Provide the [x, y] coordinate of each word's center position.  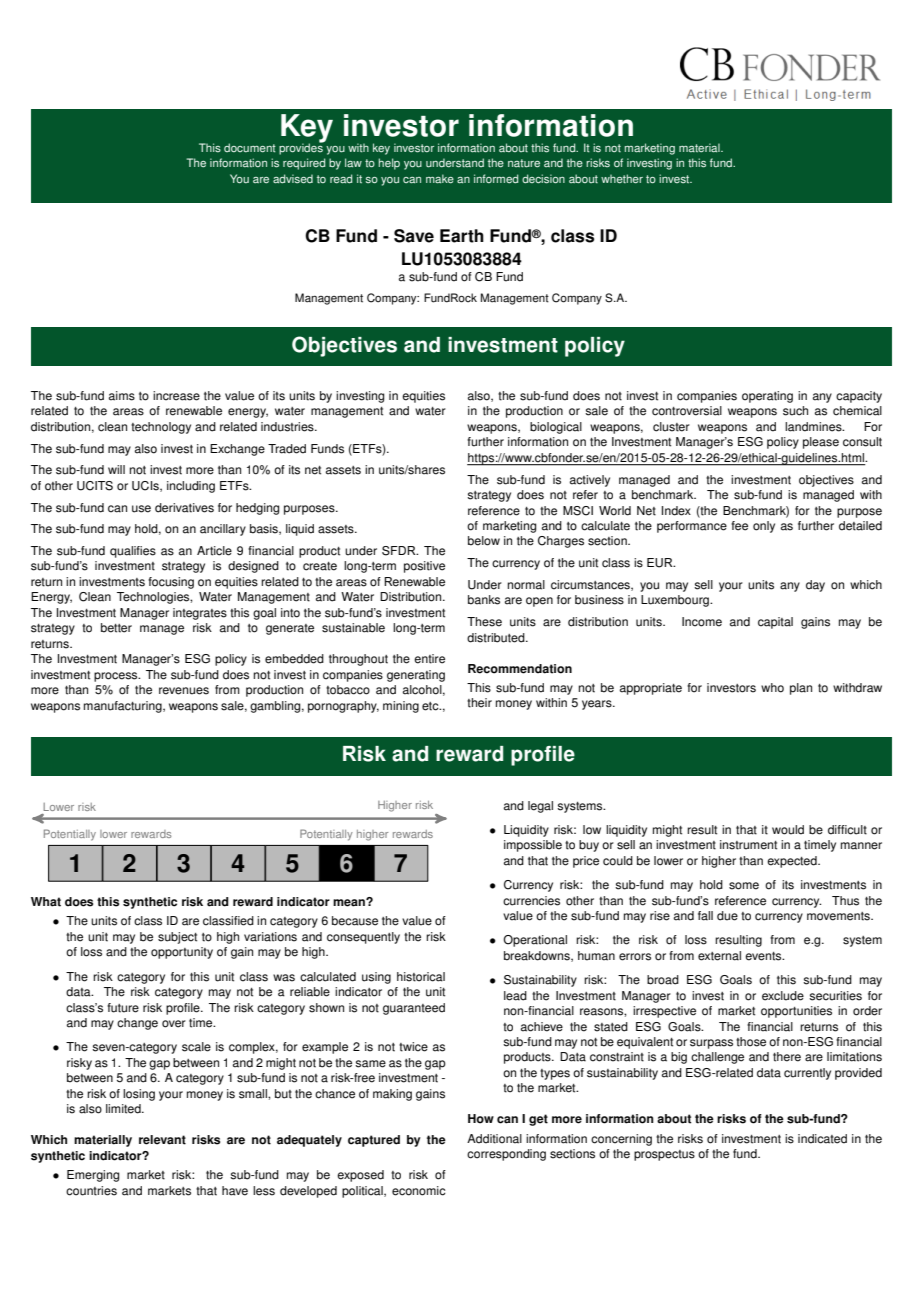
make [440, 179]
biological [556, 428]
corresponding [506, 1155]
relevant [162, 1140]
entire [429, 659]
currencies [531, 901]
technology [161, 428]
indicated [822, 1139]
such [795, 411]
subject [177, 938]
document [250, 148]
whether [622, 179]
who [772, 688]
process [117, 677]
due [727, 916]
